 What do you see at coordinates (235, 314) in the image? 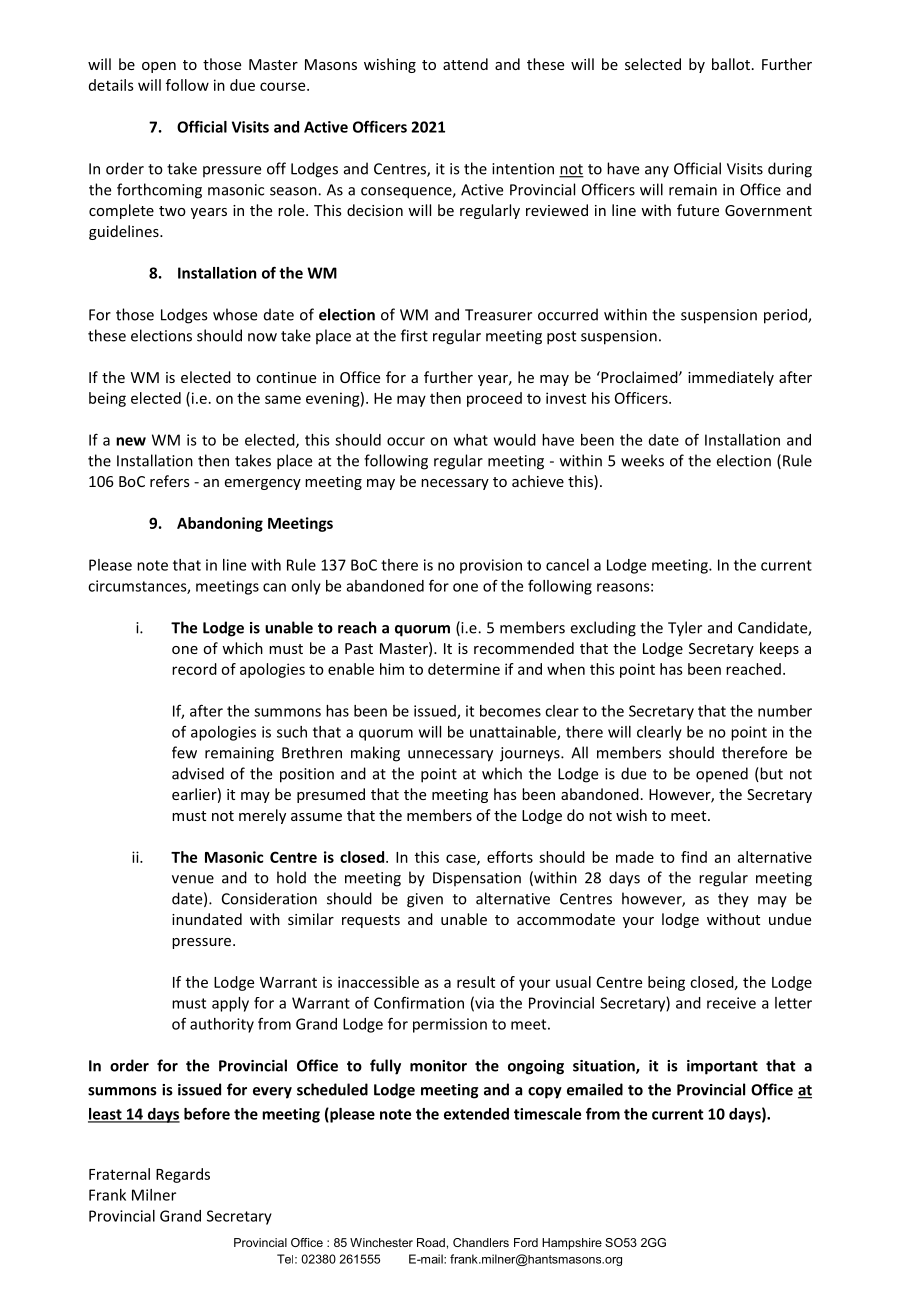
I see `whose` at bounding box center [235, 314].
